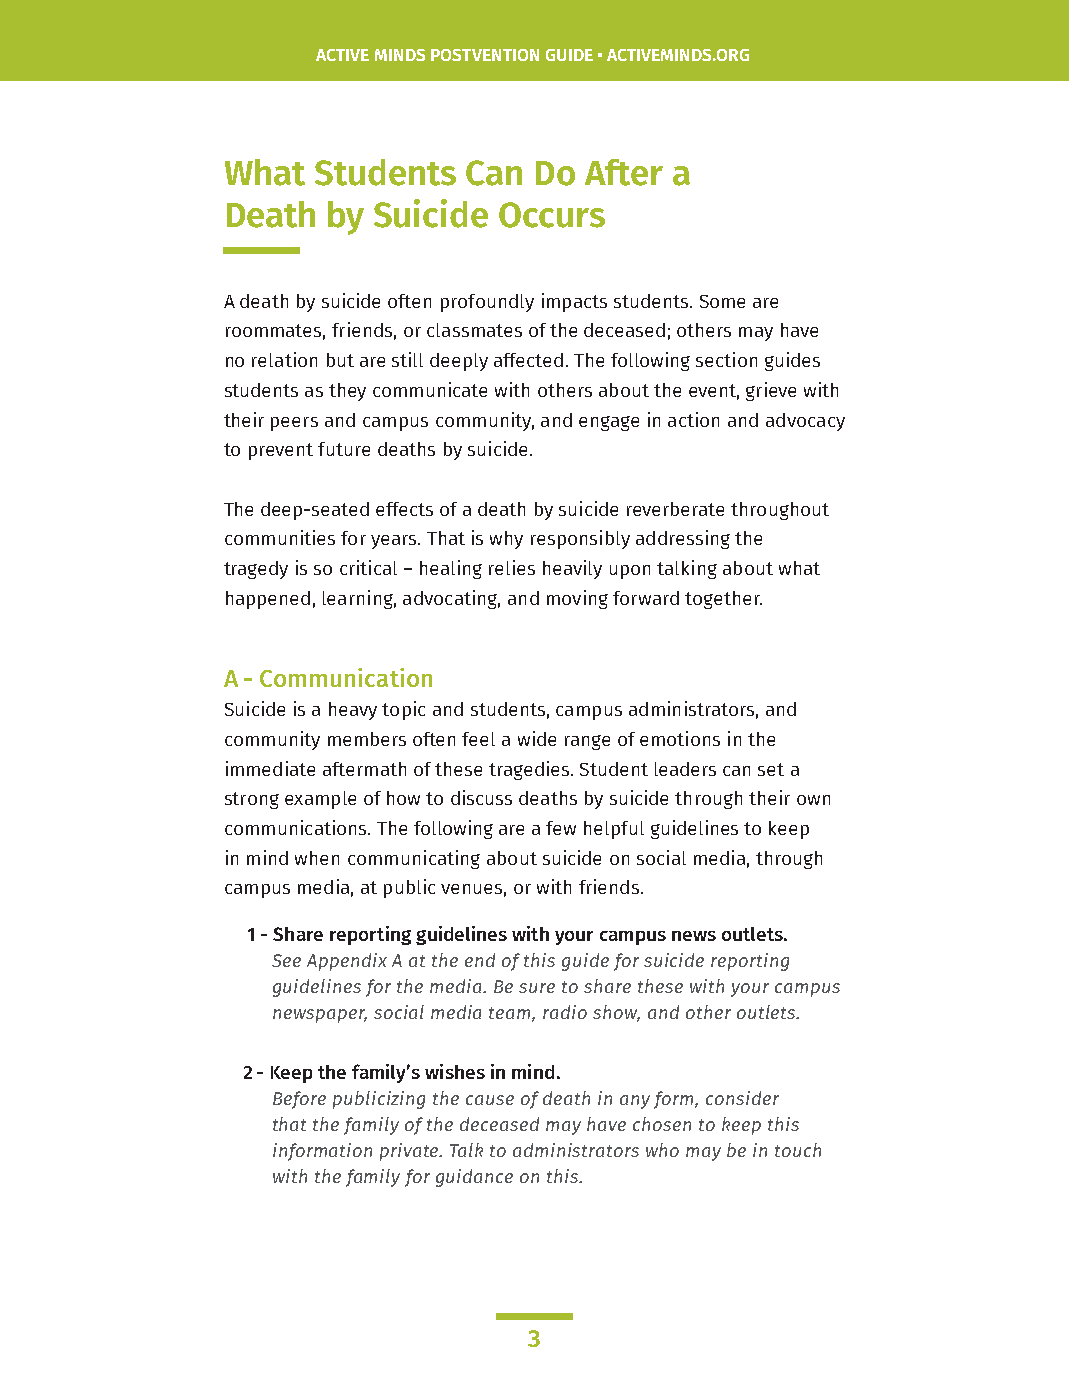 The image size is (1069, 1383). I want to click on but, so click(340, 360).
